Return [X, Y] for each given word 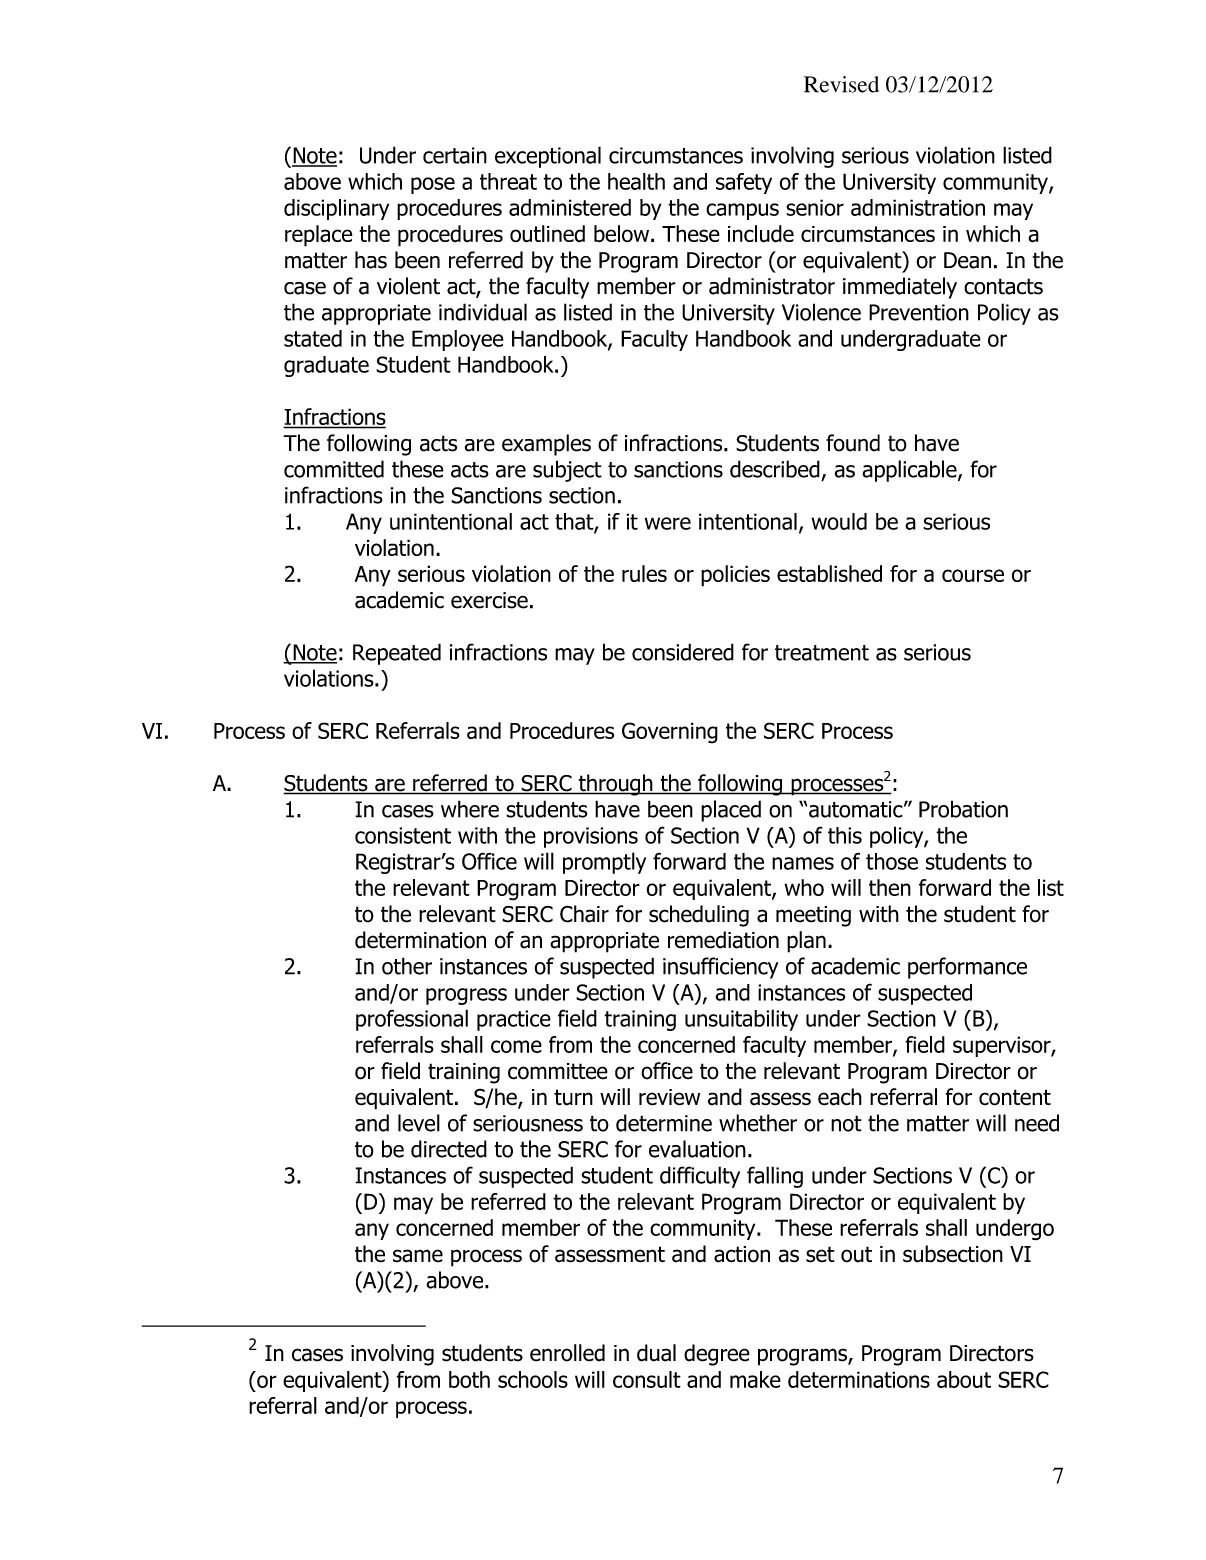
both [469, 1379]
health [636, 181]
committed [334, 469]
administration [918, 207]
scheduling [699, 916]
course [973, 575]
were [668, 523]
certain [455, 155]
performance [967, 968]
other [407, 966]
